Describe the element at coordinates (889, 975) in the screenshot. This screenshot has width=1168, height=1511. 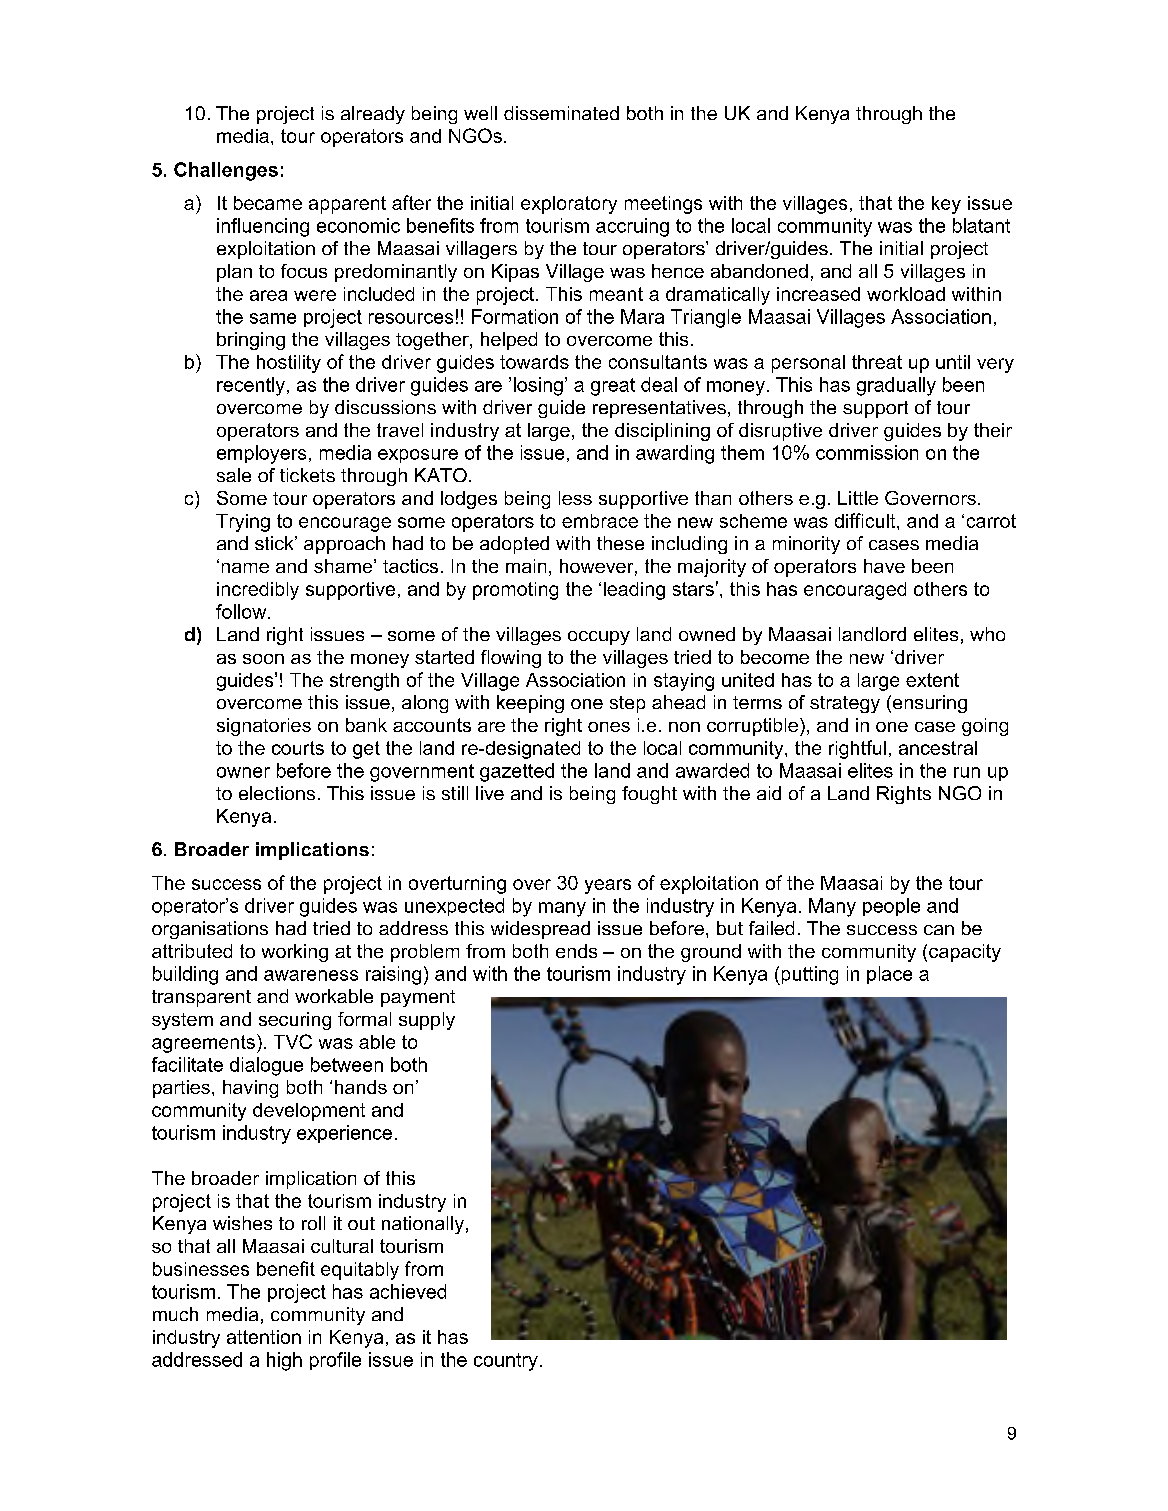
I see `place` at that location.
